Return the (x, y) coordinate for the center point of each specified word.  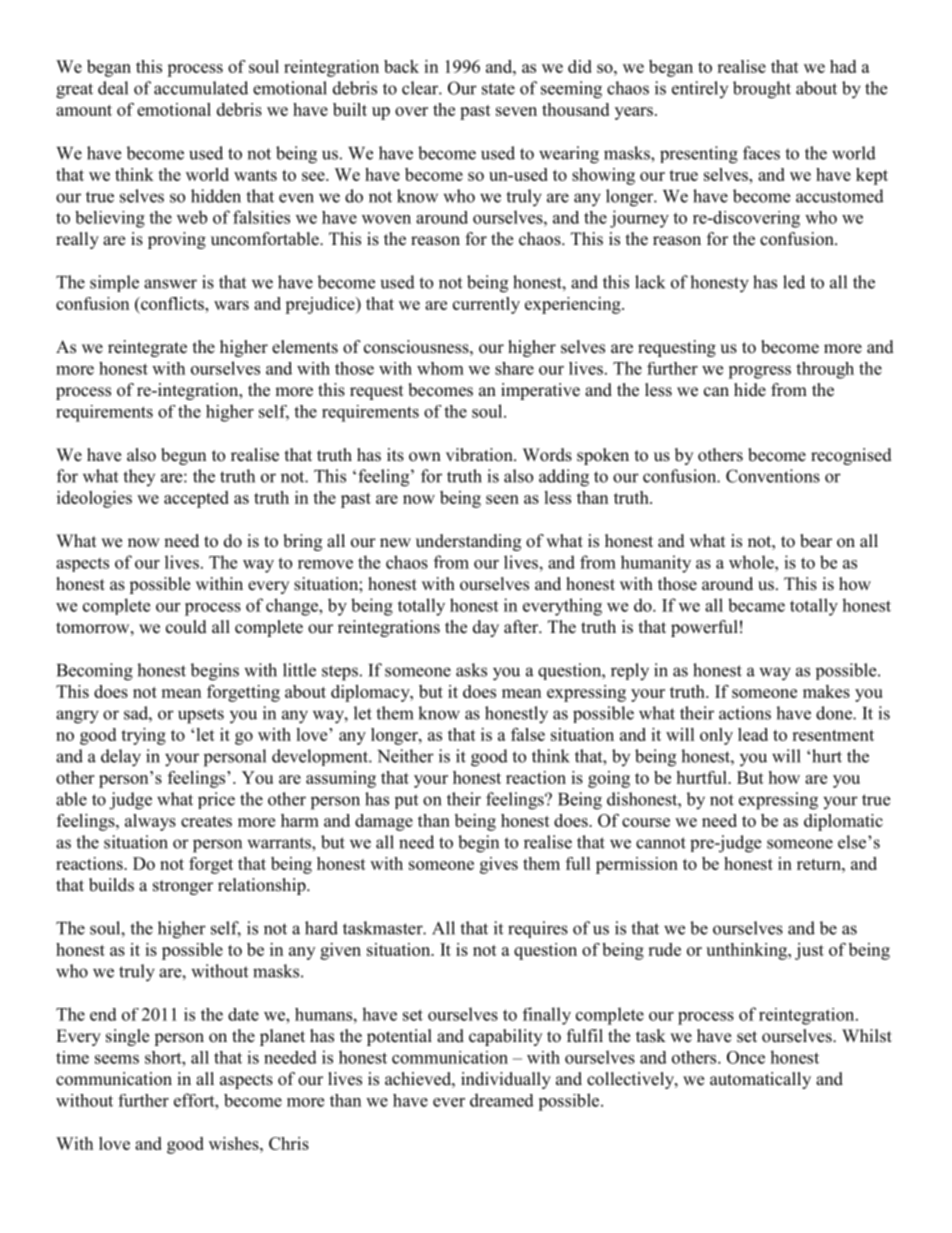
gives (499, 865)
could (186, 627)
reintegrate (147, 348)
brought (762, 90)
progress (759, 372)
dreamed (502, 1100)
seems (117, 1059)
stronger (183, 887)
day (486, 628)
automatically (760, 1080)
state (498, 89)
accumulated (201, 88)
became (756, 605)
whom (440, 368)
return (820, 864)
